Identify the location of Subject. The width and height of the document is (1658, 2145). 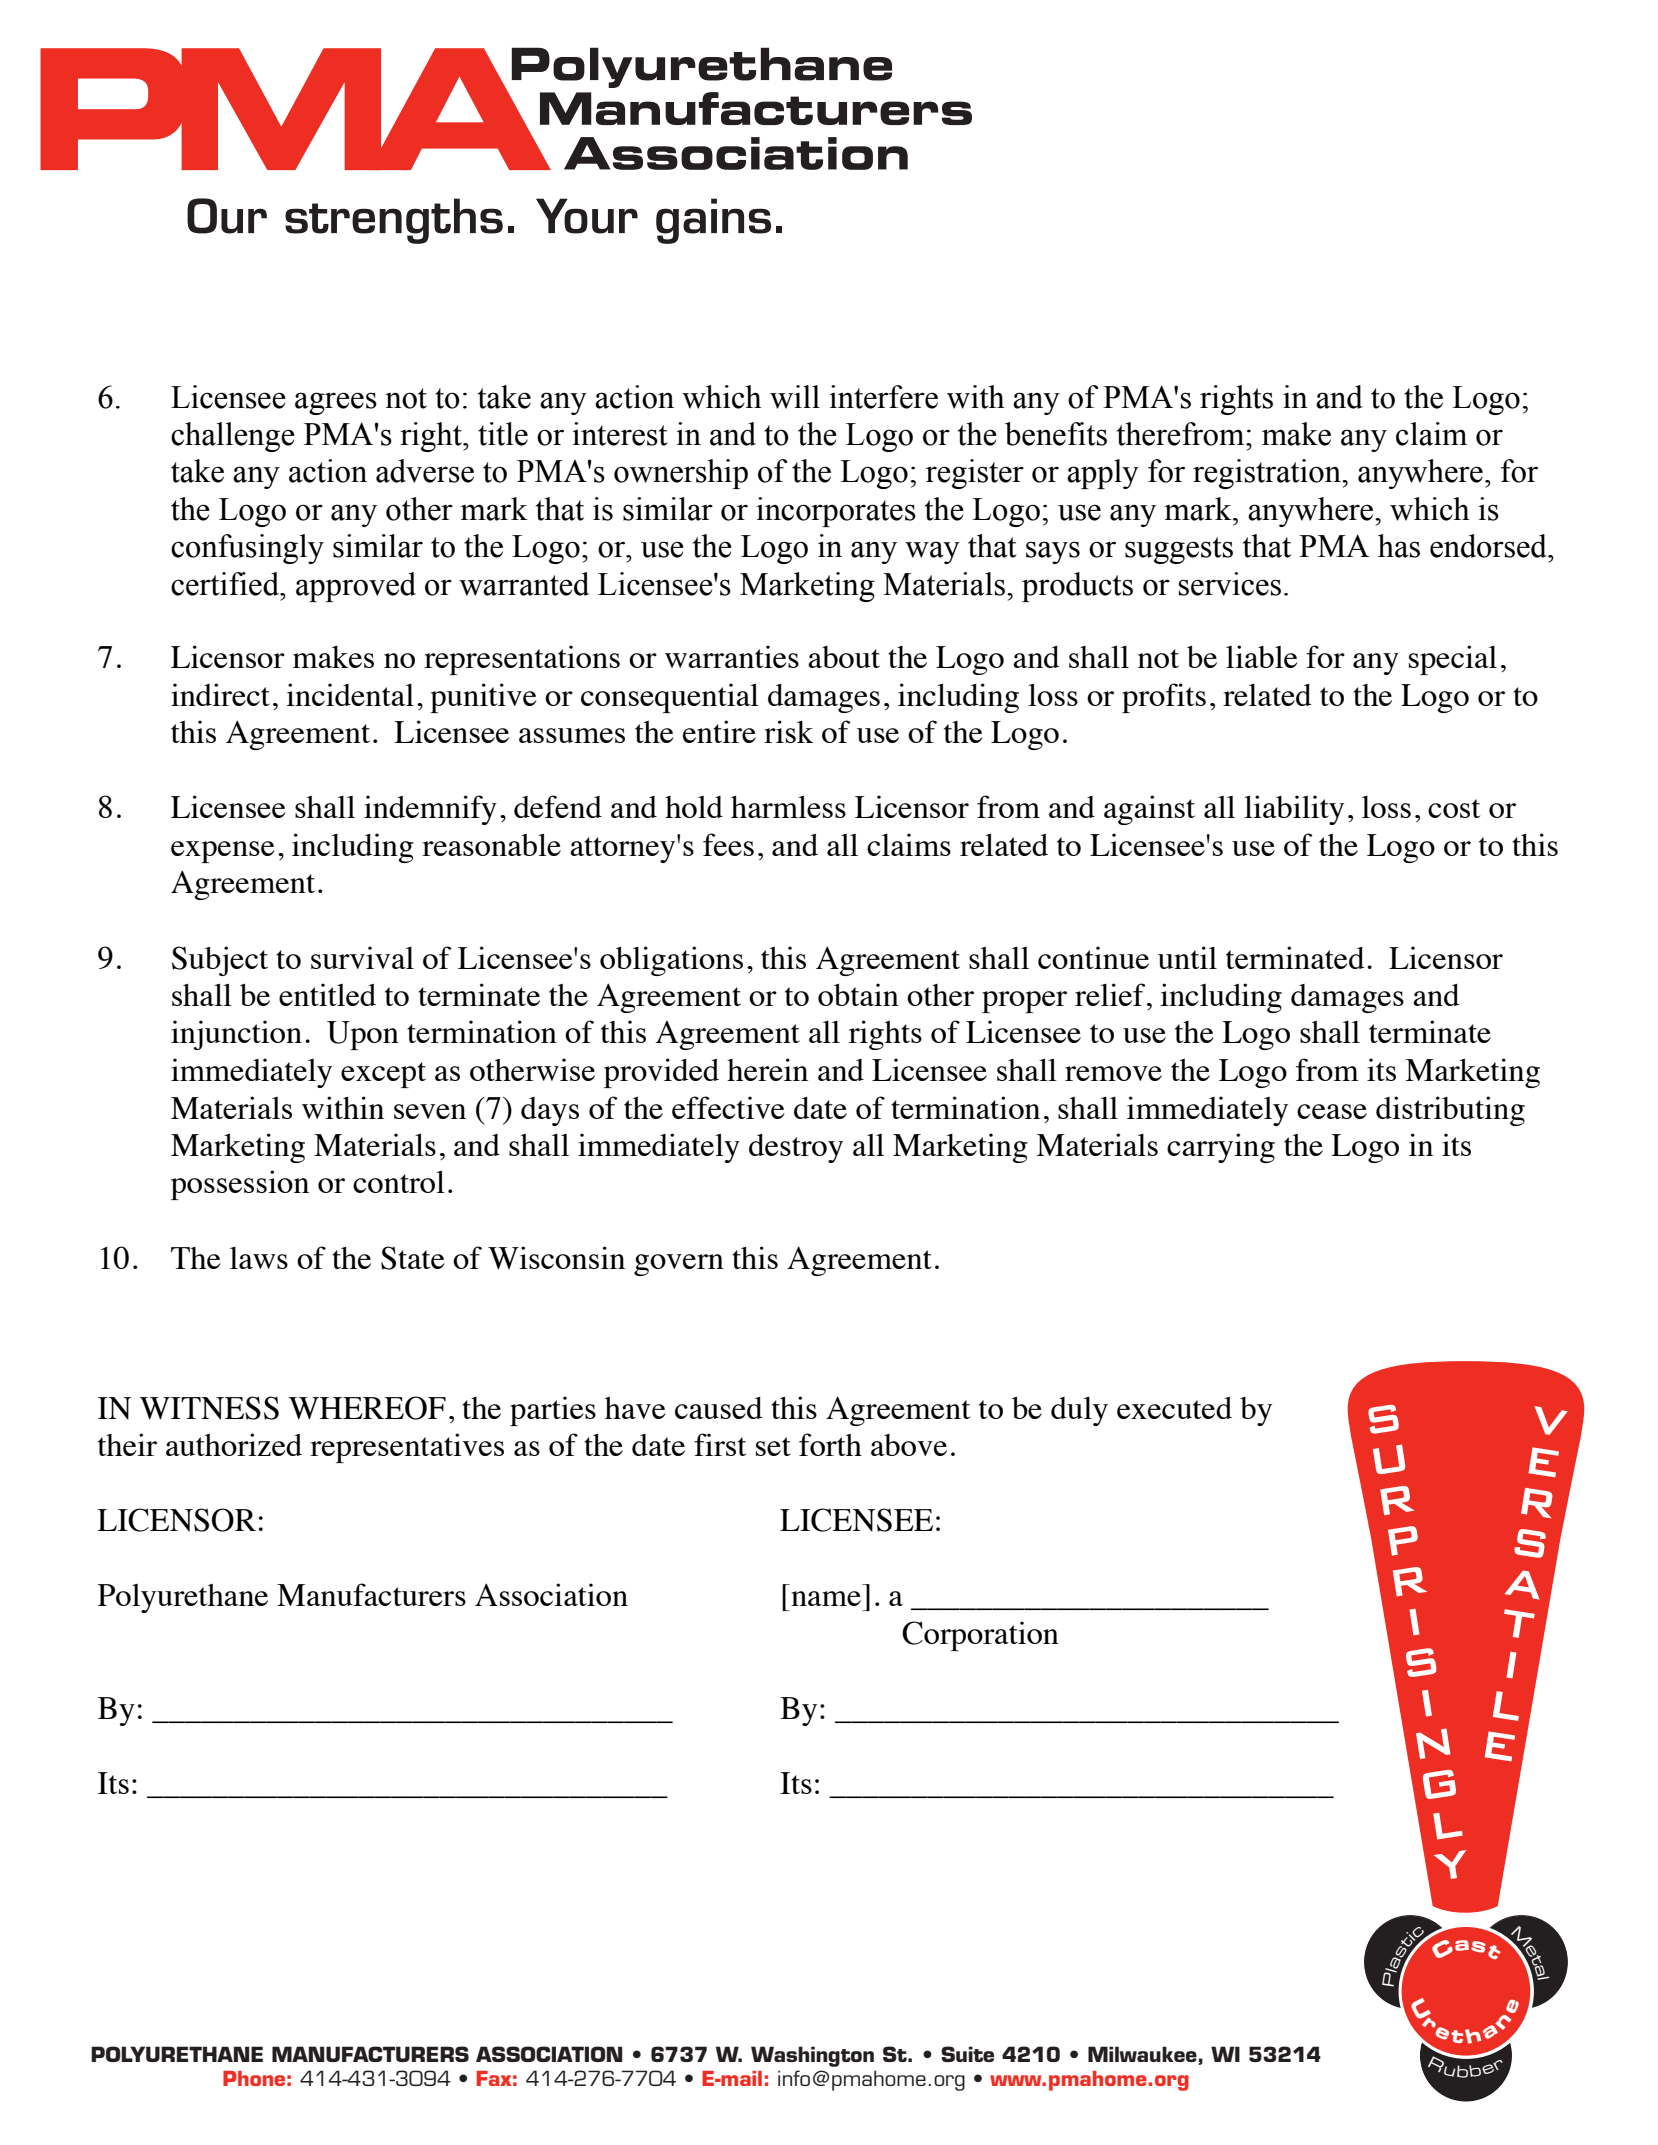
(220, 961).
